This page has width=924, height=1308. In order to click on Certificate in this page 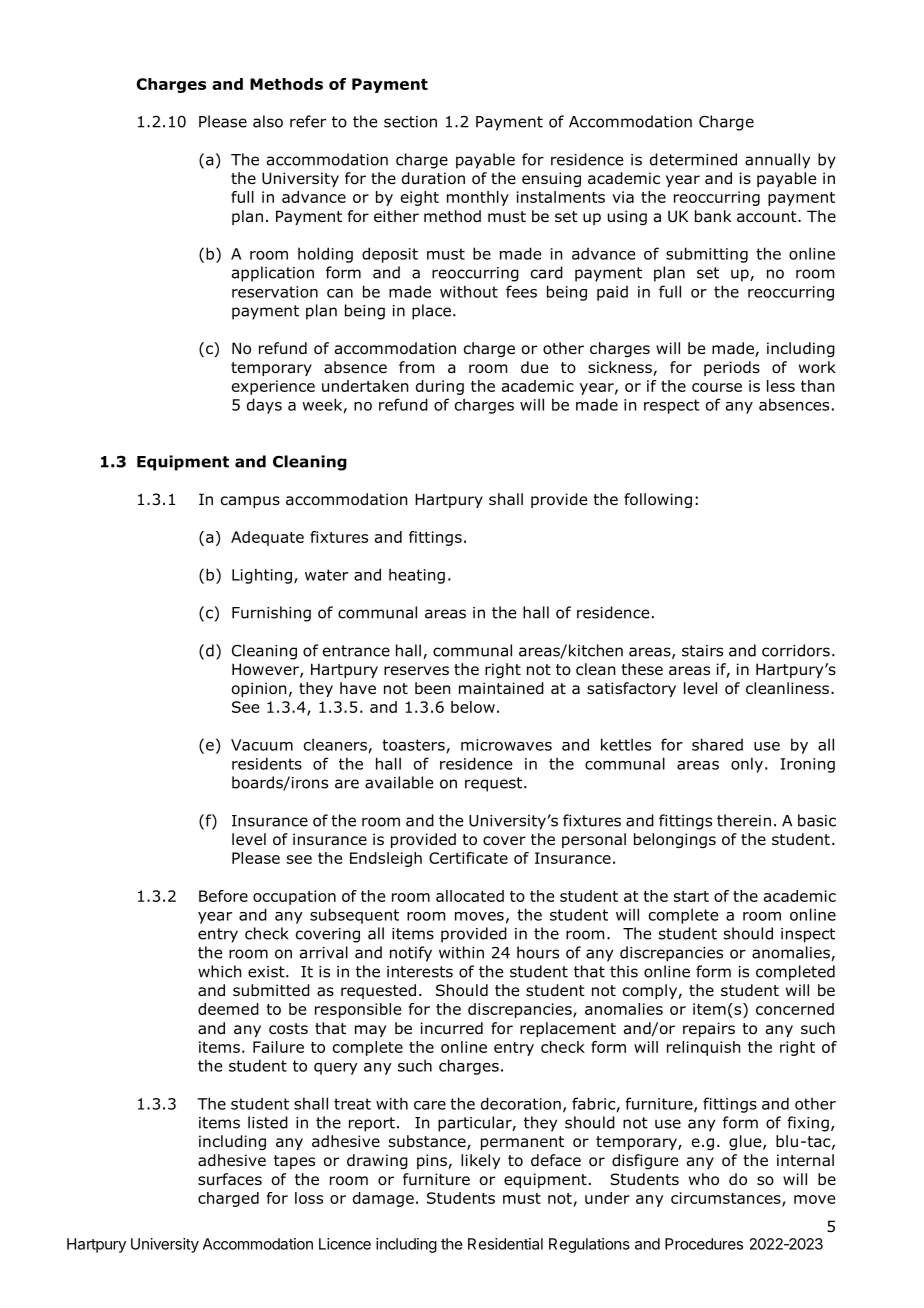, I will do `click(468, 858)`.
